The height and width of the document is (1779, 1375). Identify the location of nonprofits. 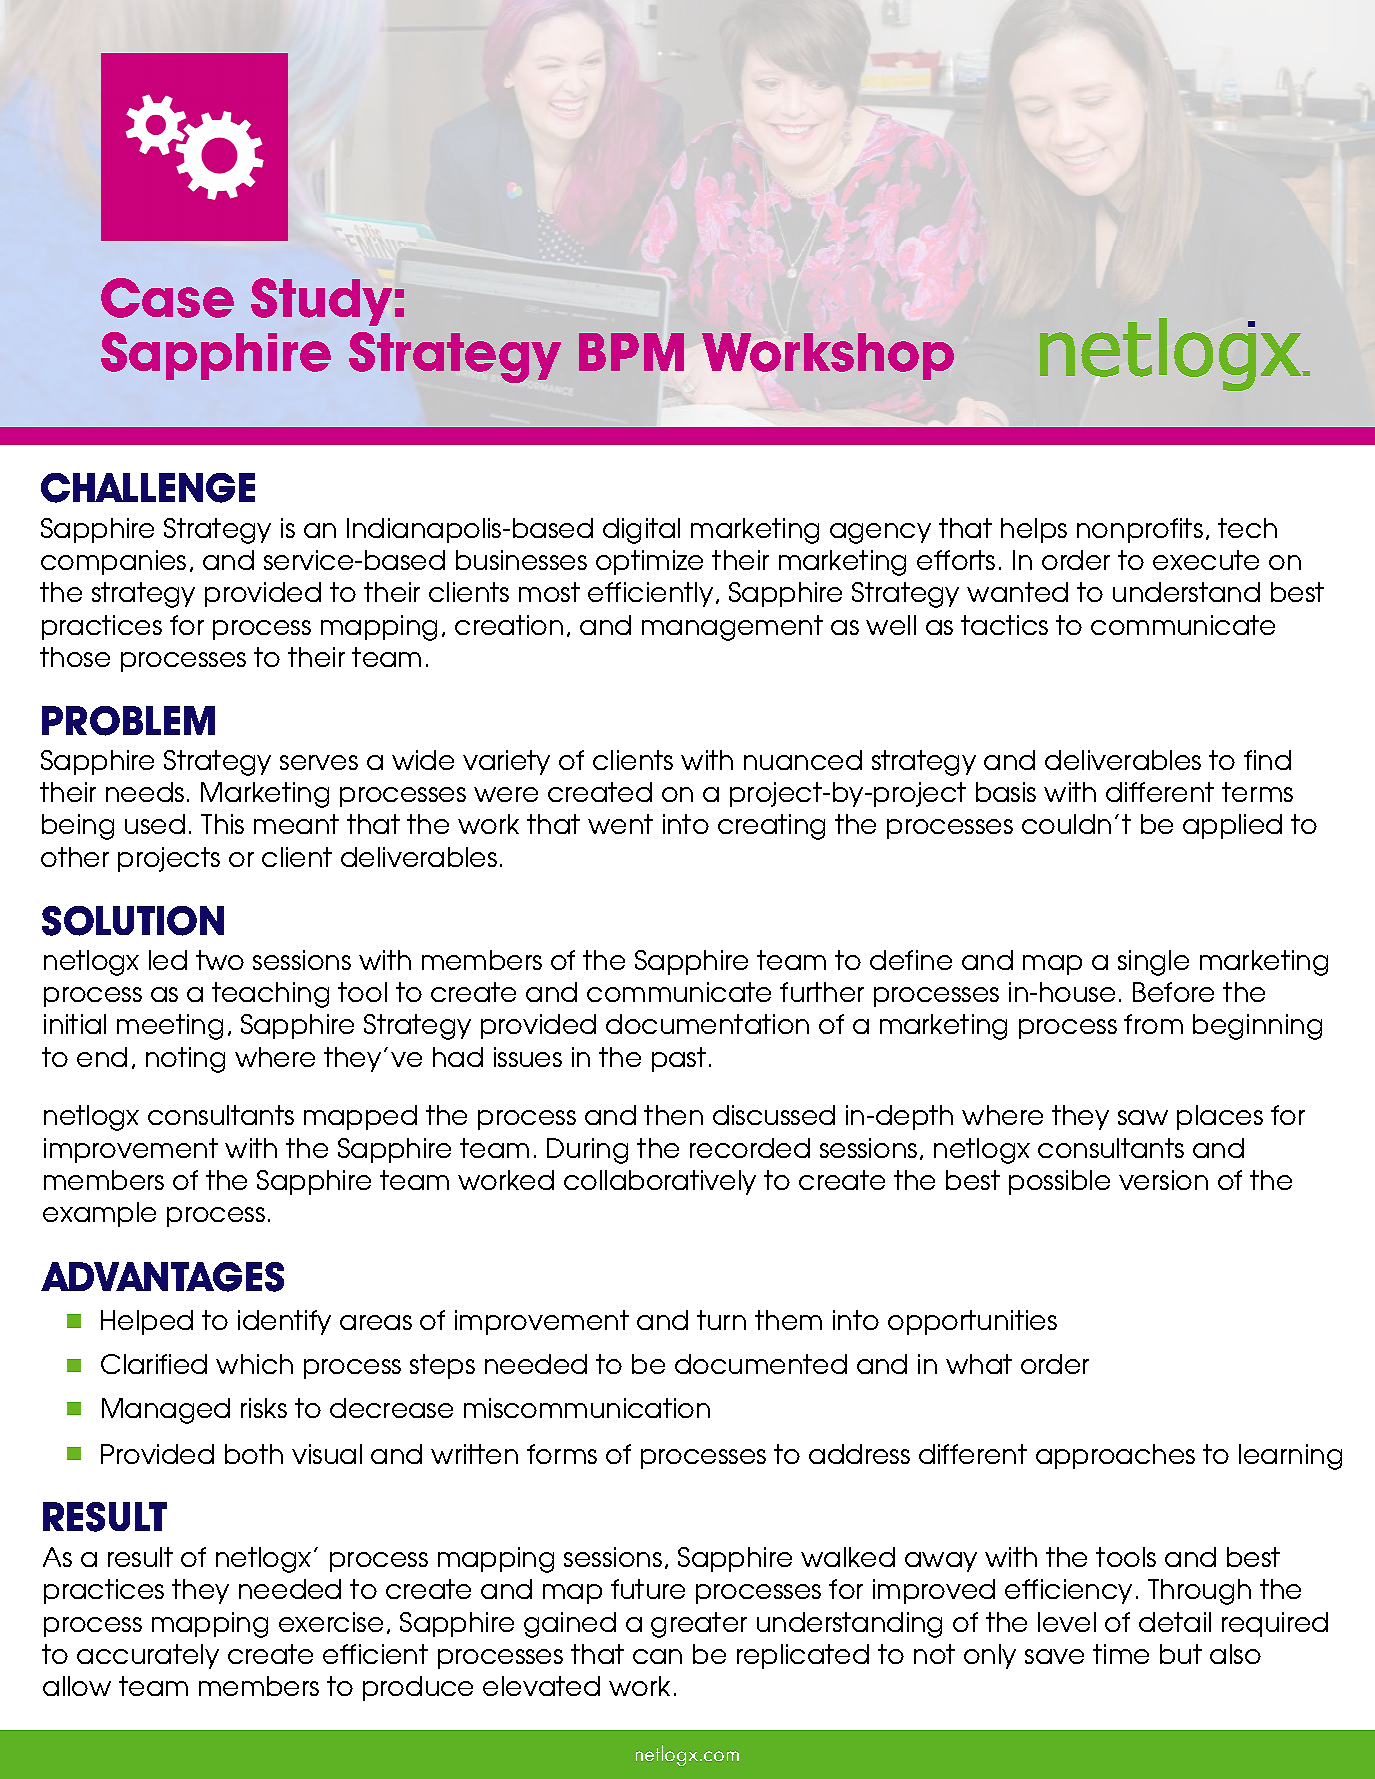
(1140, 530).
